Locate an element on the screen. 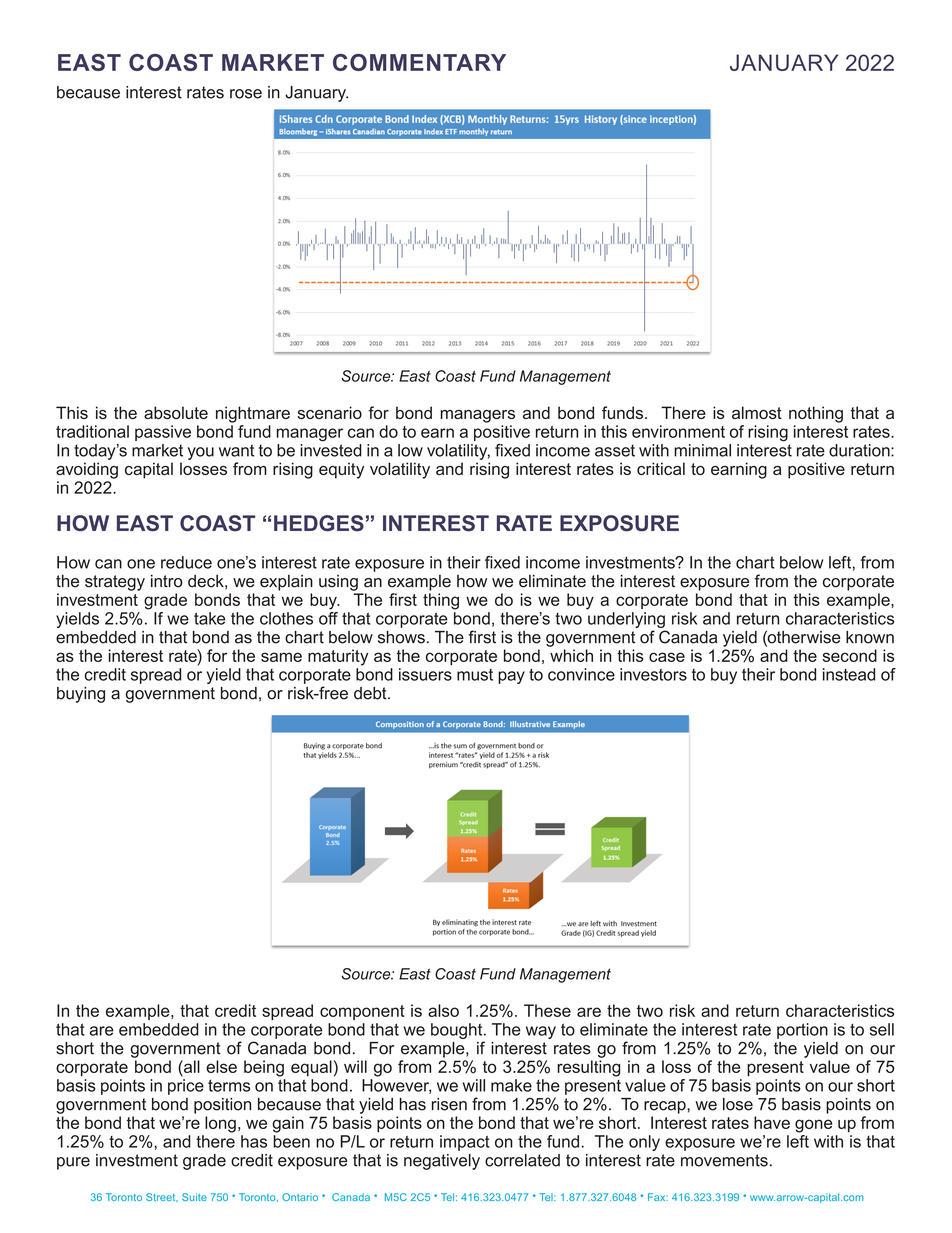 The image size is (952, 1233). buying is located at coordinates (81, 695).
